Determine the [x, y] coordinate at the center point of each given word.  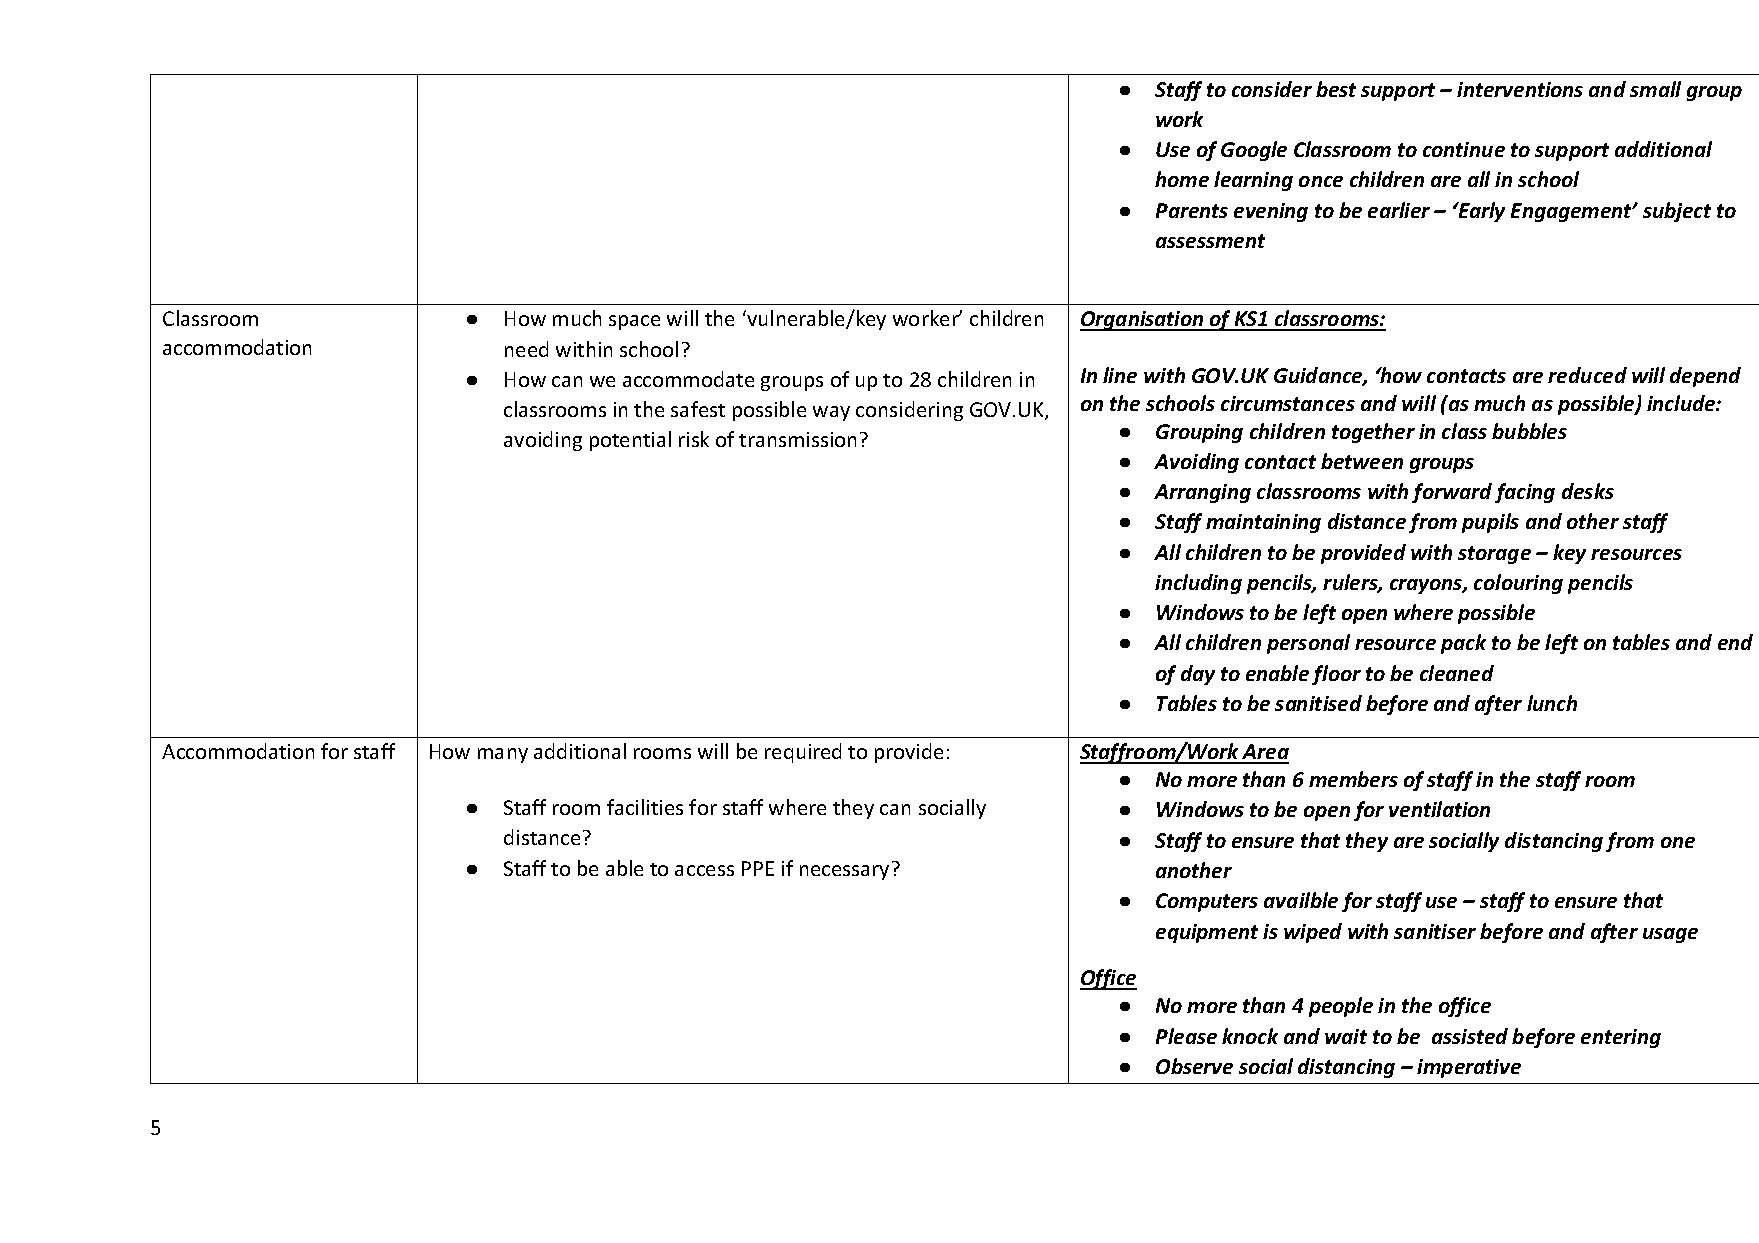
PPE [758, 868]
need [526, 349]
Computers [1207, 902]
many [503, 755]
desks [1588, 491]
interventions [1520, 89]
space [634, 322]
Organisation [1143, 321]
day [1198, 675]
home [1182, 179]
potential [630, 441]
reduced [1587, 375]
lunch [1552, 703]
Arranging [1202, 493]
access [704, 870]
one [1678, 842]
